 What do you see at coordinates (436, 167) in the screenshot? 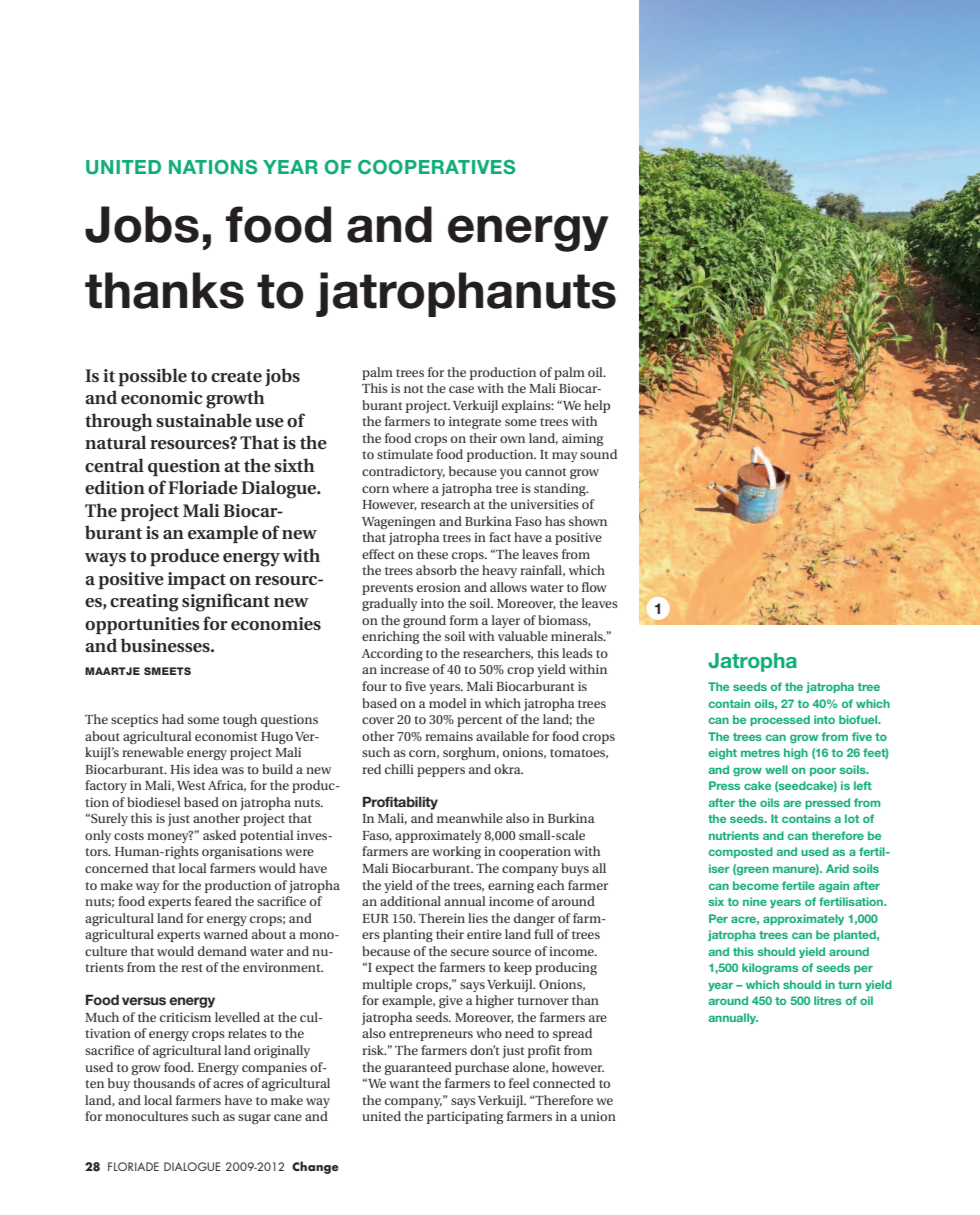
I see `cooperatives` at bounding box center [436, 167].
